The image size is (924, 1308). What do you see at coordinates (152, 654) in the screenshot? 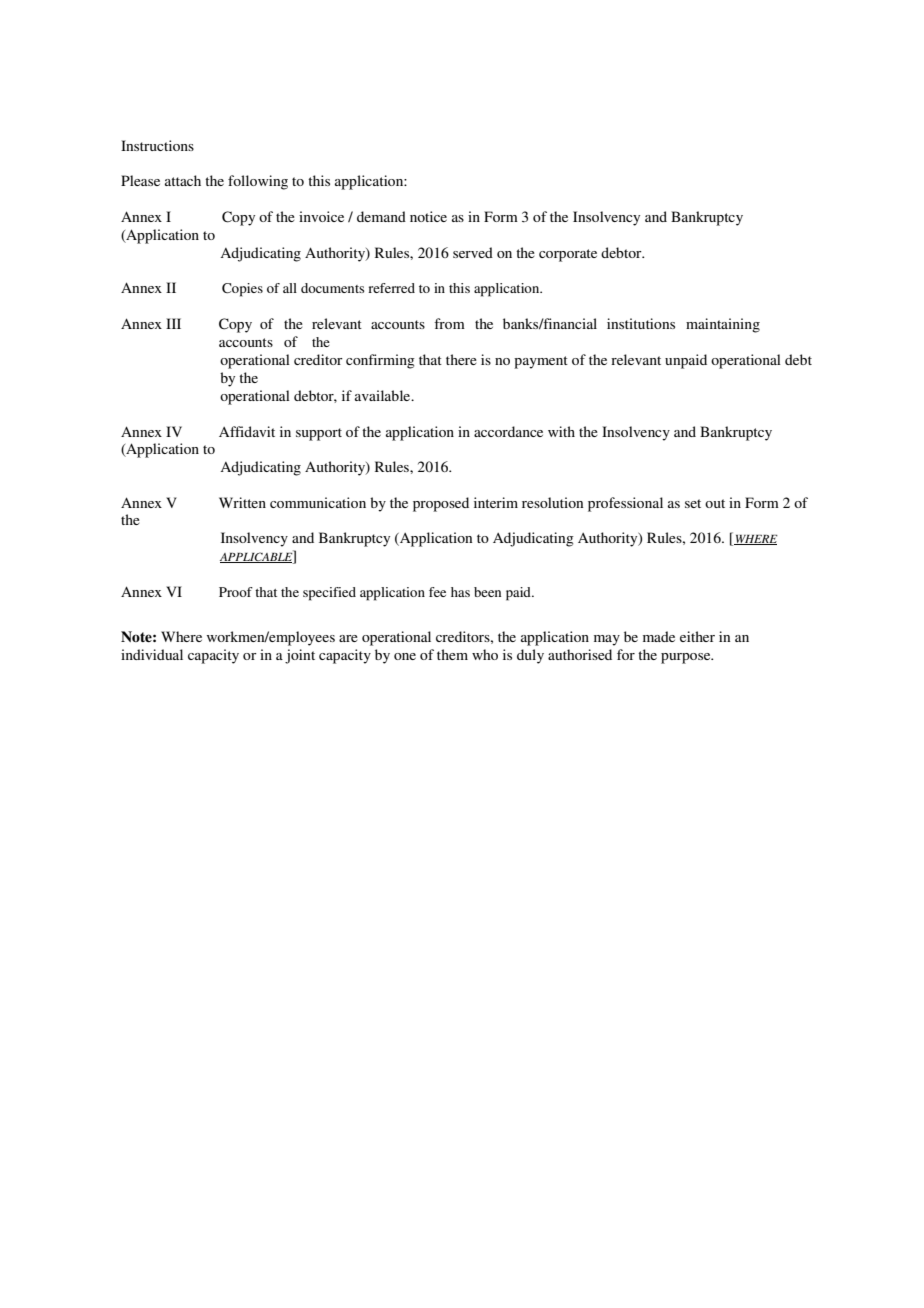
I see `individual` at bounding box center [152, 654].
